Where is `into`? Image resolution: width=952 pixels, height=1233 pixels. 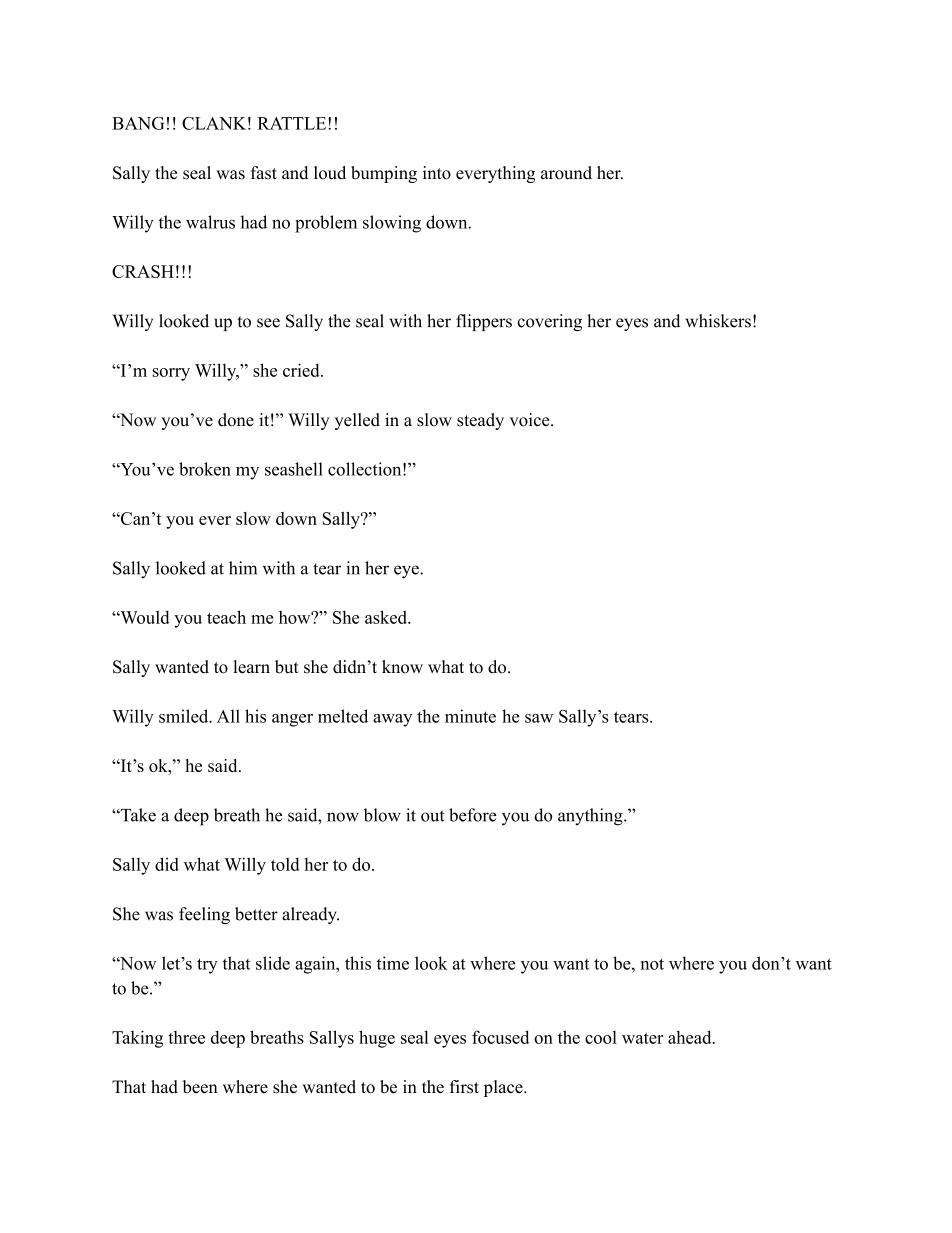
into is located at coordinates (437, 173).
